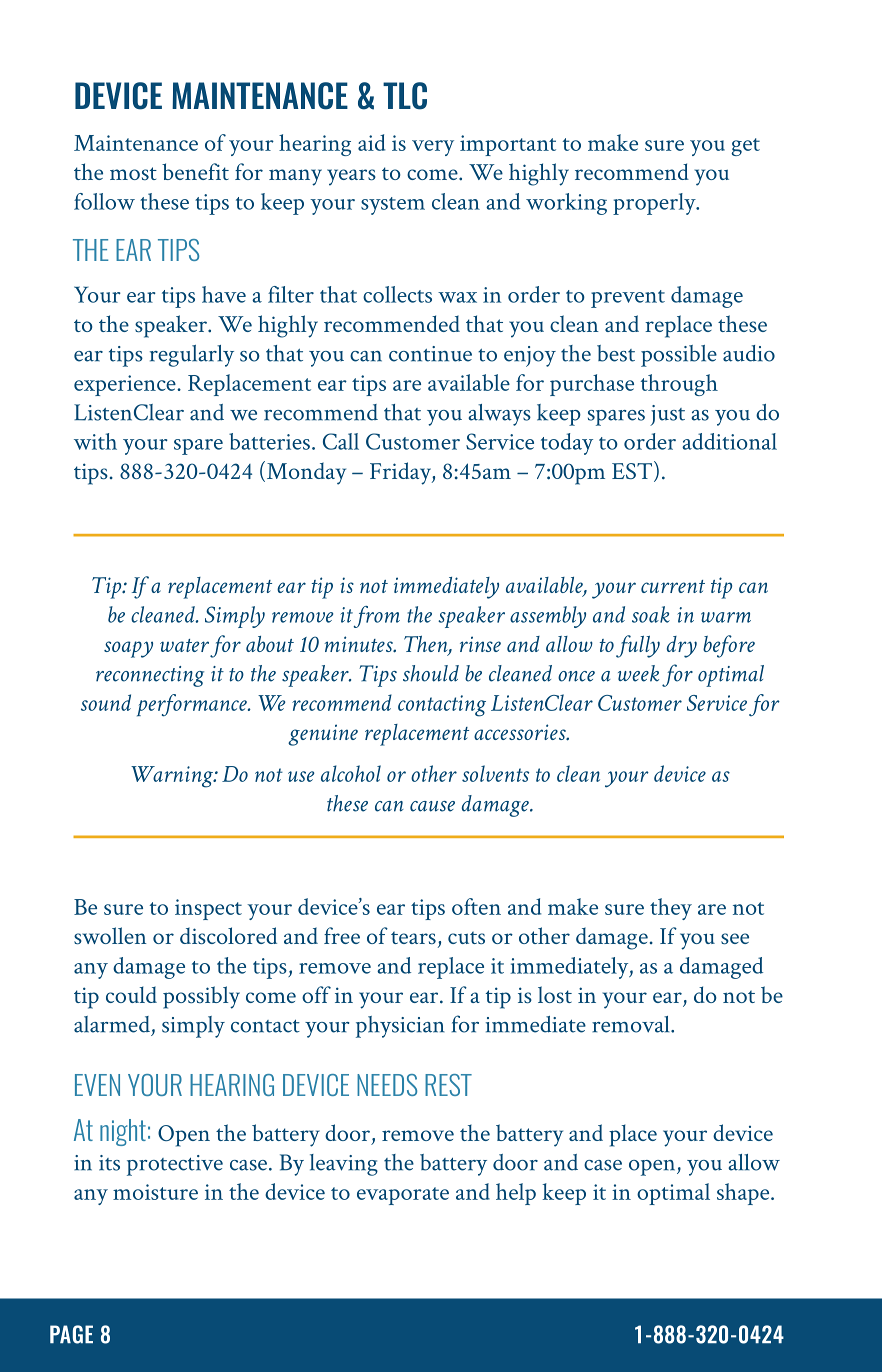 The height and width of the page is (1372, 882). What do you see at coordinates (133, 173) in the page?
I see `most` at bounding box center [133, 173].
